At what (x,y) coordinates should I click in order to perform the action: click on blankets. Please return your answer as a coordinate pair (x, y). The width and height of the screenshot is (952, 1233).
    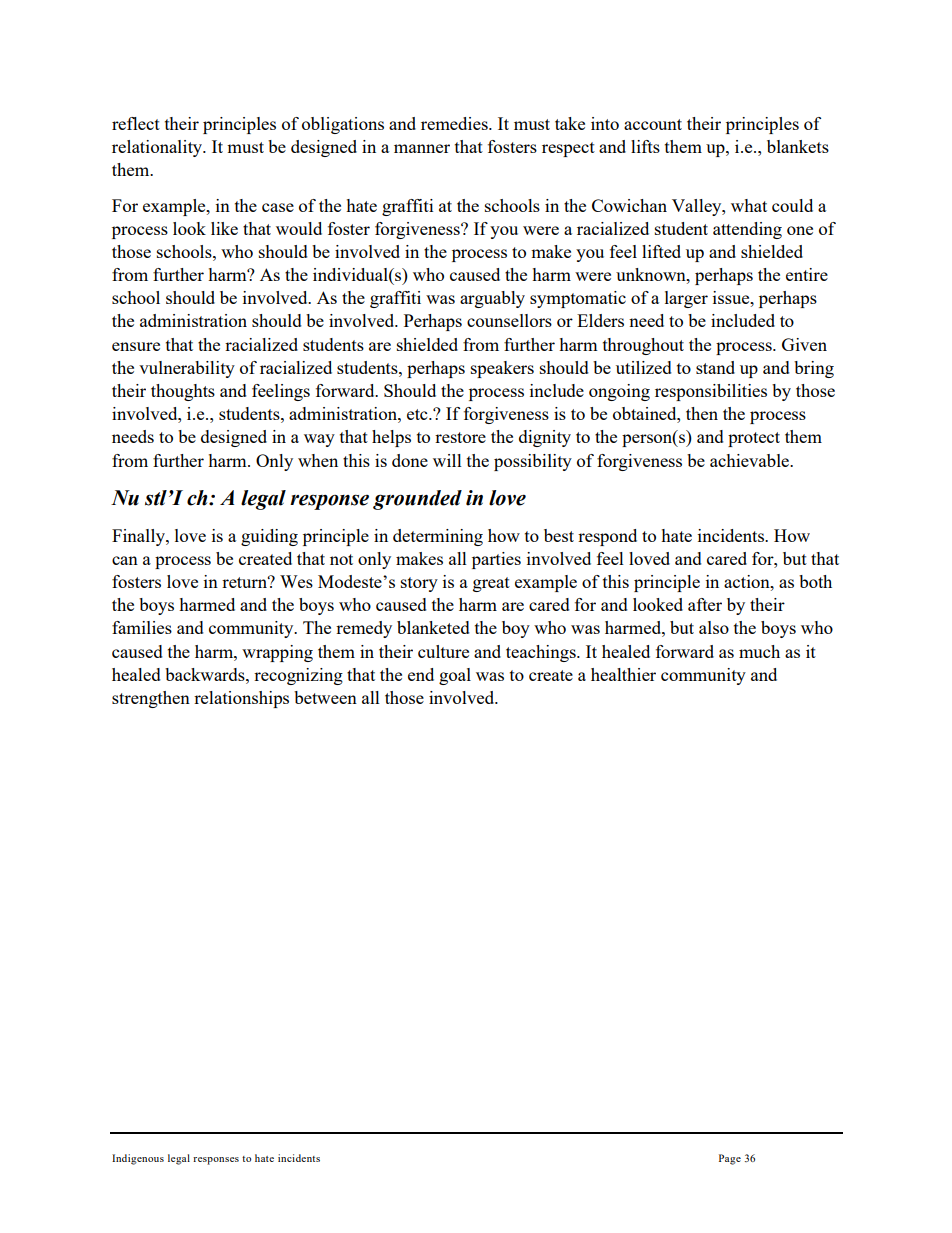
    Looking at the image, I should click on (798, 146).
